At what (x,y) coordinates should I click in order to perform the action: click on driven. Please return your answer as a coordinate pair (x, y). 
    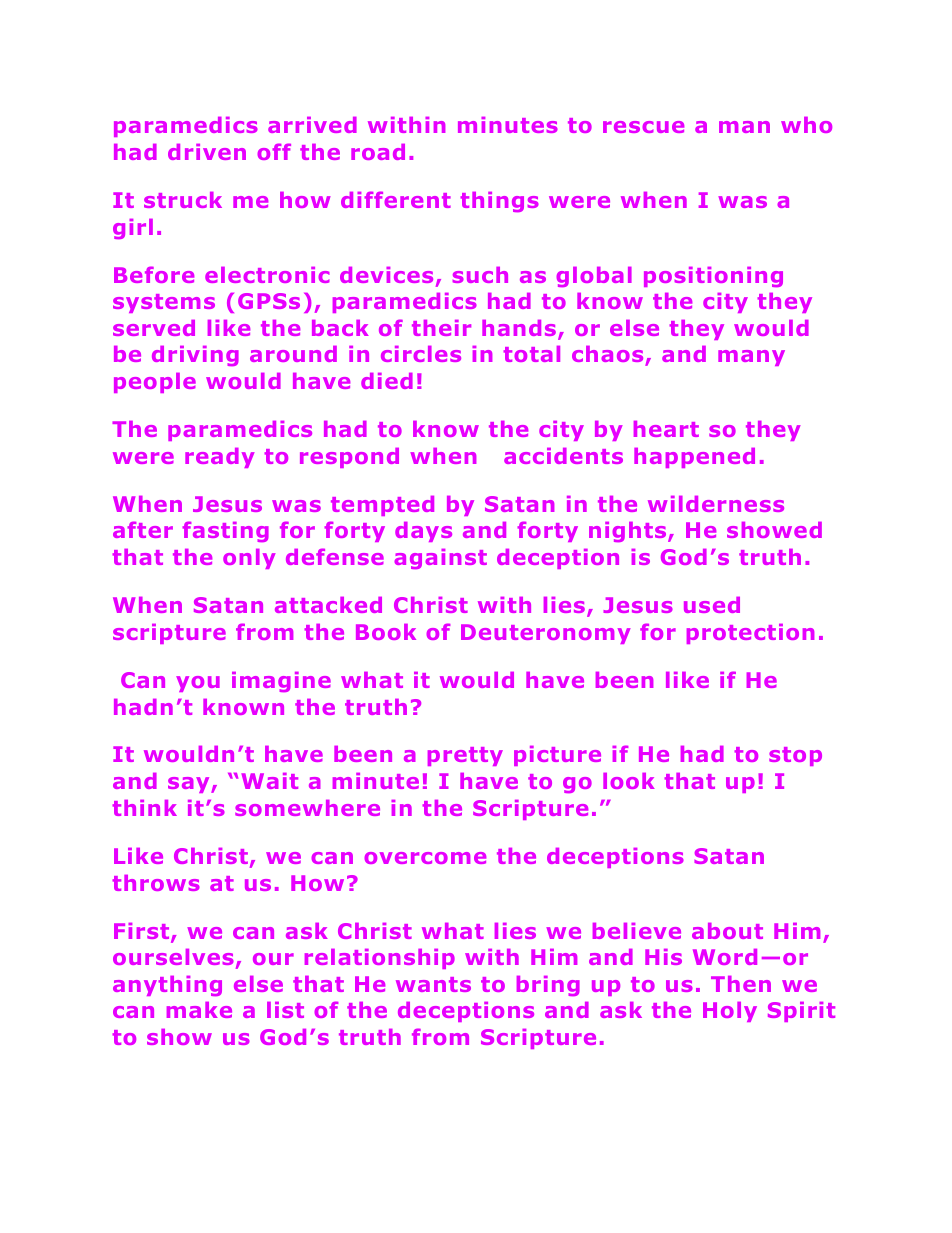
    Looking at the image, I should click on (207, 152).
